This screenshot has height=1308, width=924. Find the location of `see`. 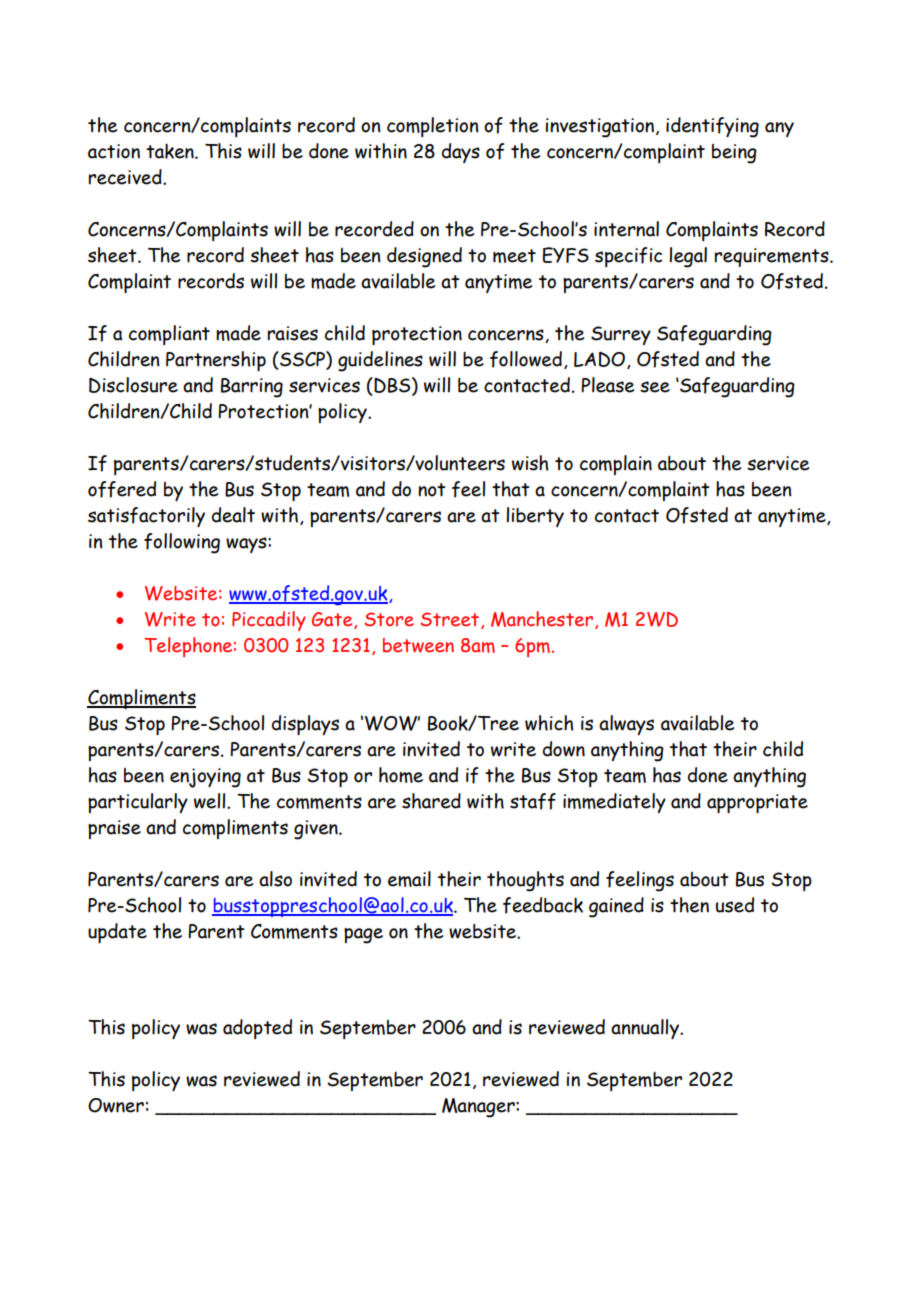

see is located at coordinates (655, 387).
